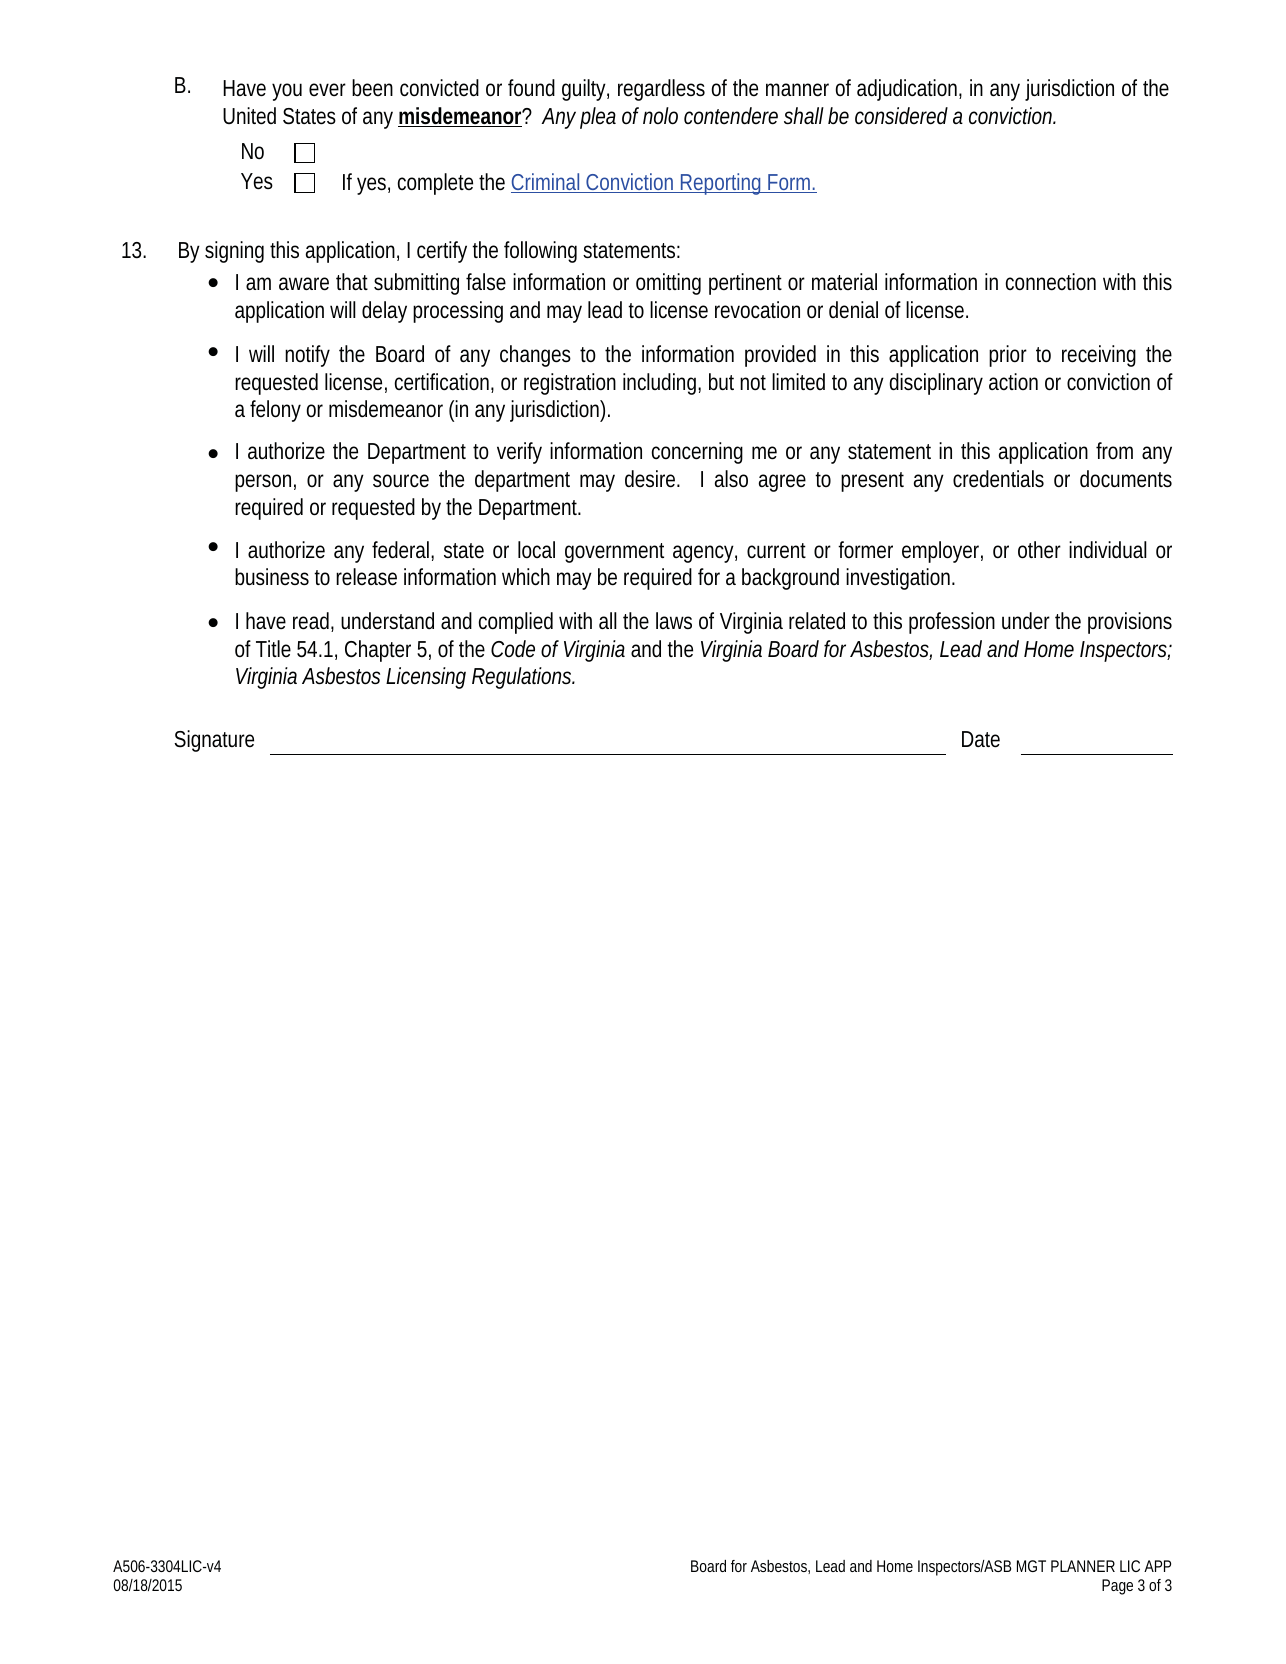 This screenshot has height=1664, width=1286. Describe the element at coordinates (1013, 381) in the screenshot. I see `action` at that location.
